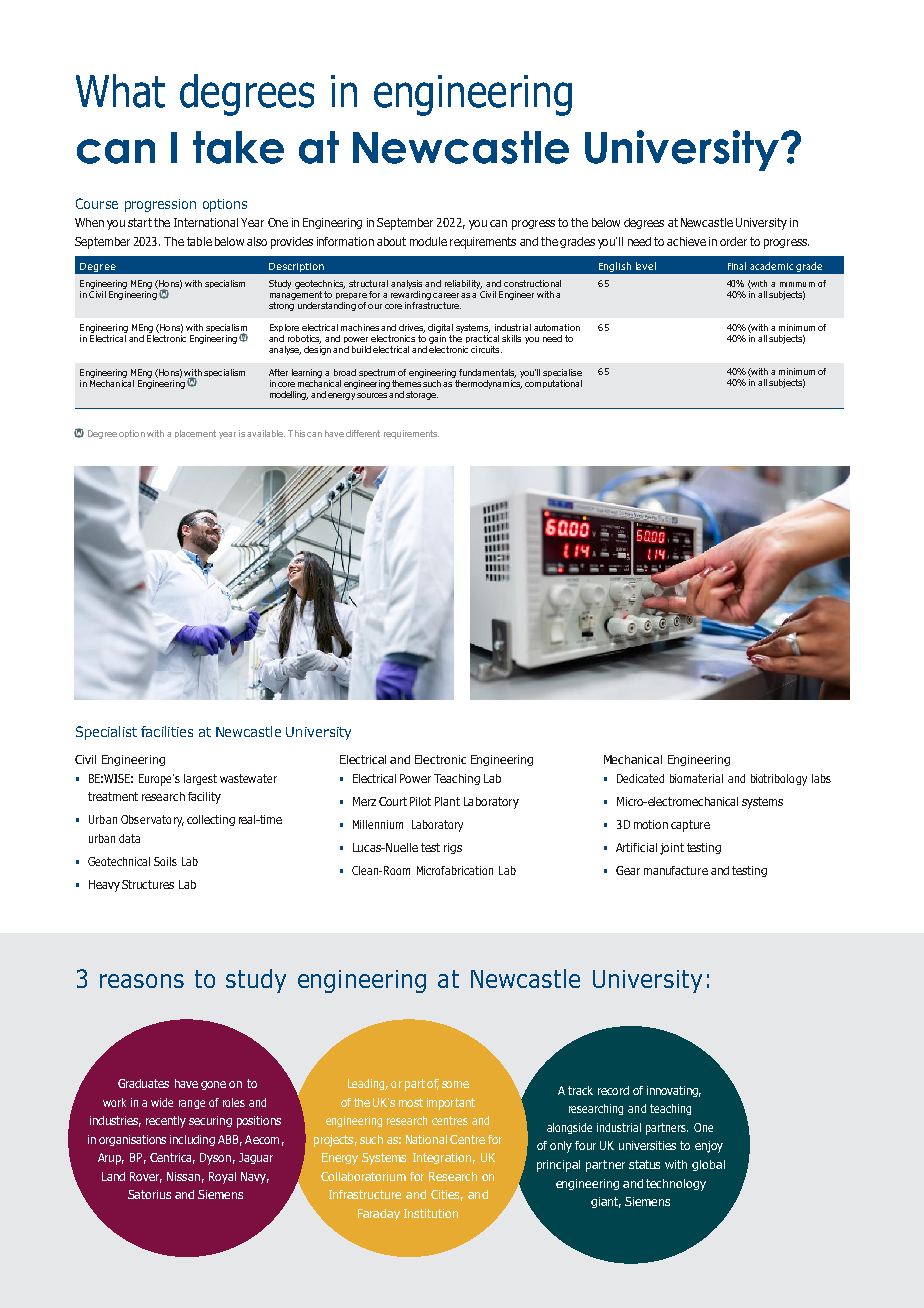 Image resolution: width=924 pixels, height=1308 pixels. What do you see at coordinates (453, 848) in the screenshot?
I see `rigs` at bounding box center [453, 848].
